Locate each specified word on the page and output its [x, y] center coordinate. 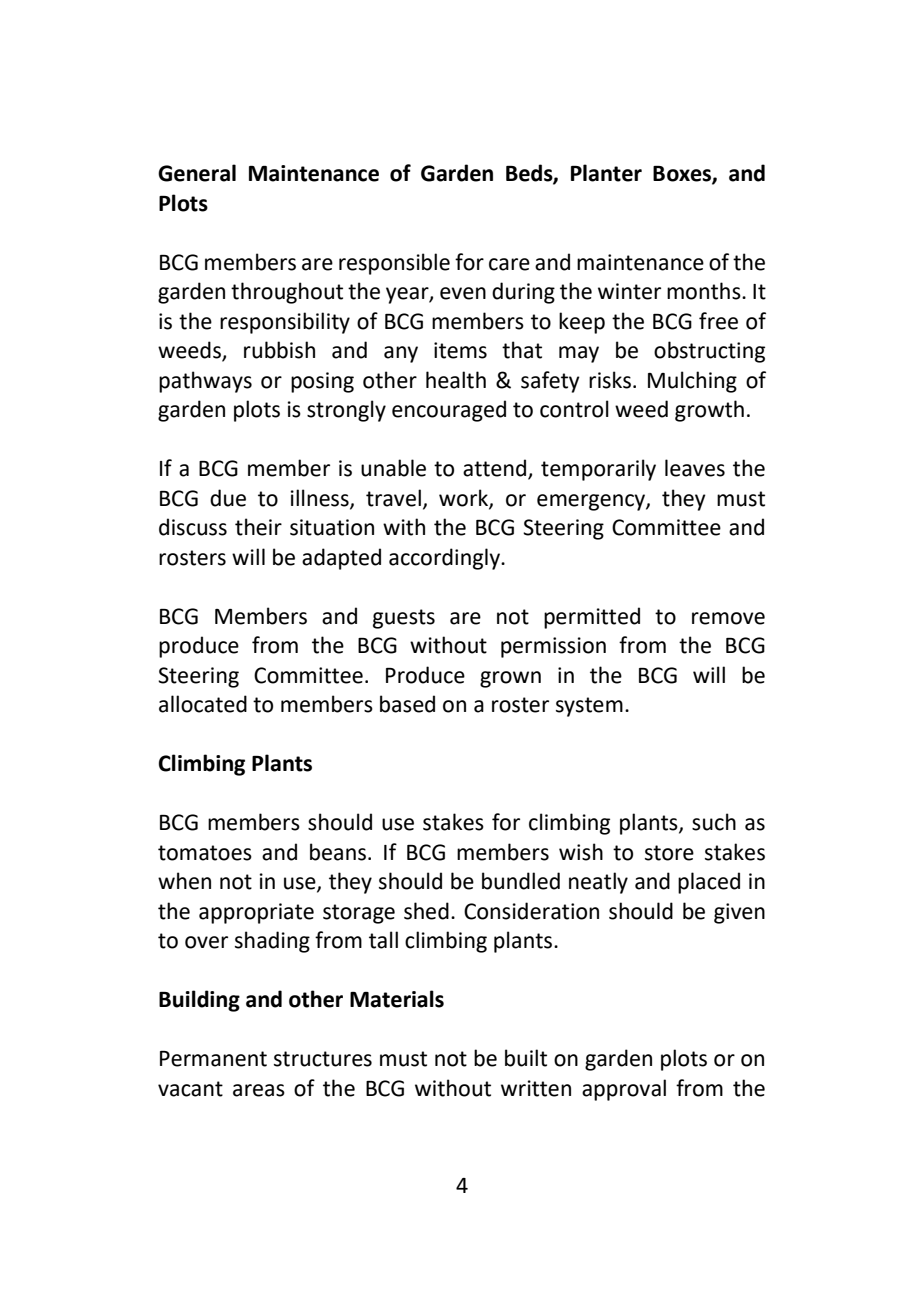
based [407, 704]
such [714, 822]
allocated [203, 704]
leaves [695, 468]
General [197, 173]
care [509, 264]
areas [259, 1090]
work [464, 498]
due [228, 498]
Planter [606, 173]
